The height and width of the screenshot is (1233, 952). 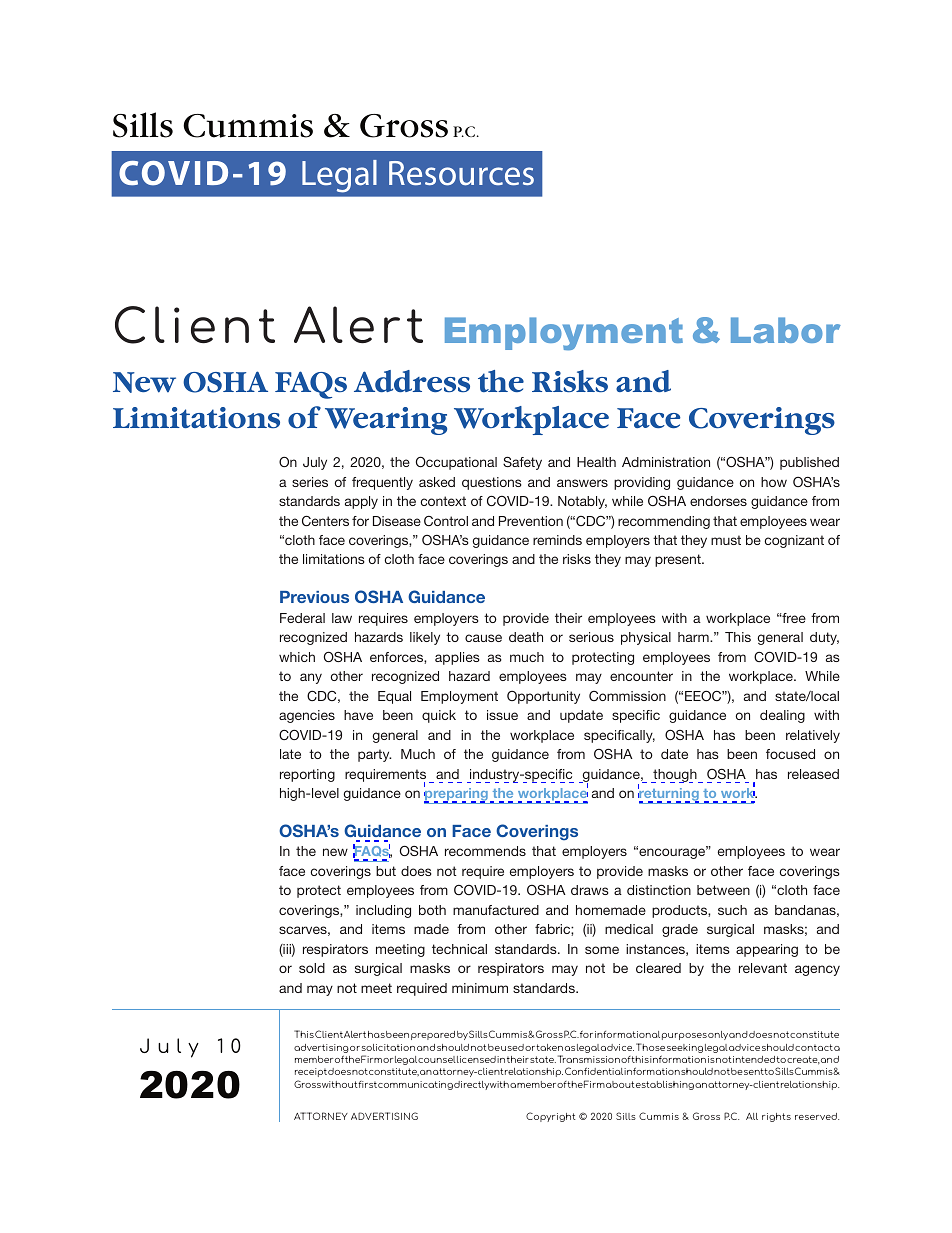 I want to click on Copyright, so click(x=551, y=1117).
